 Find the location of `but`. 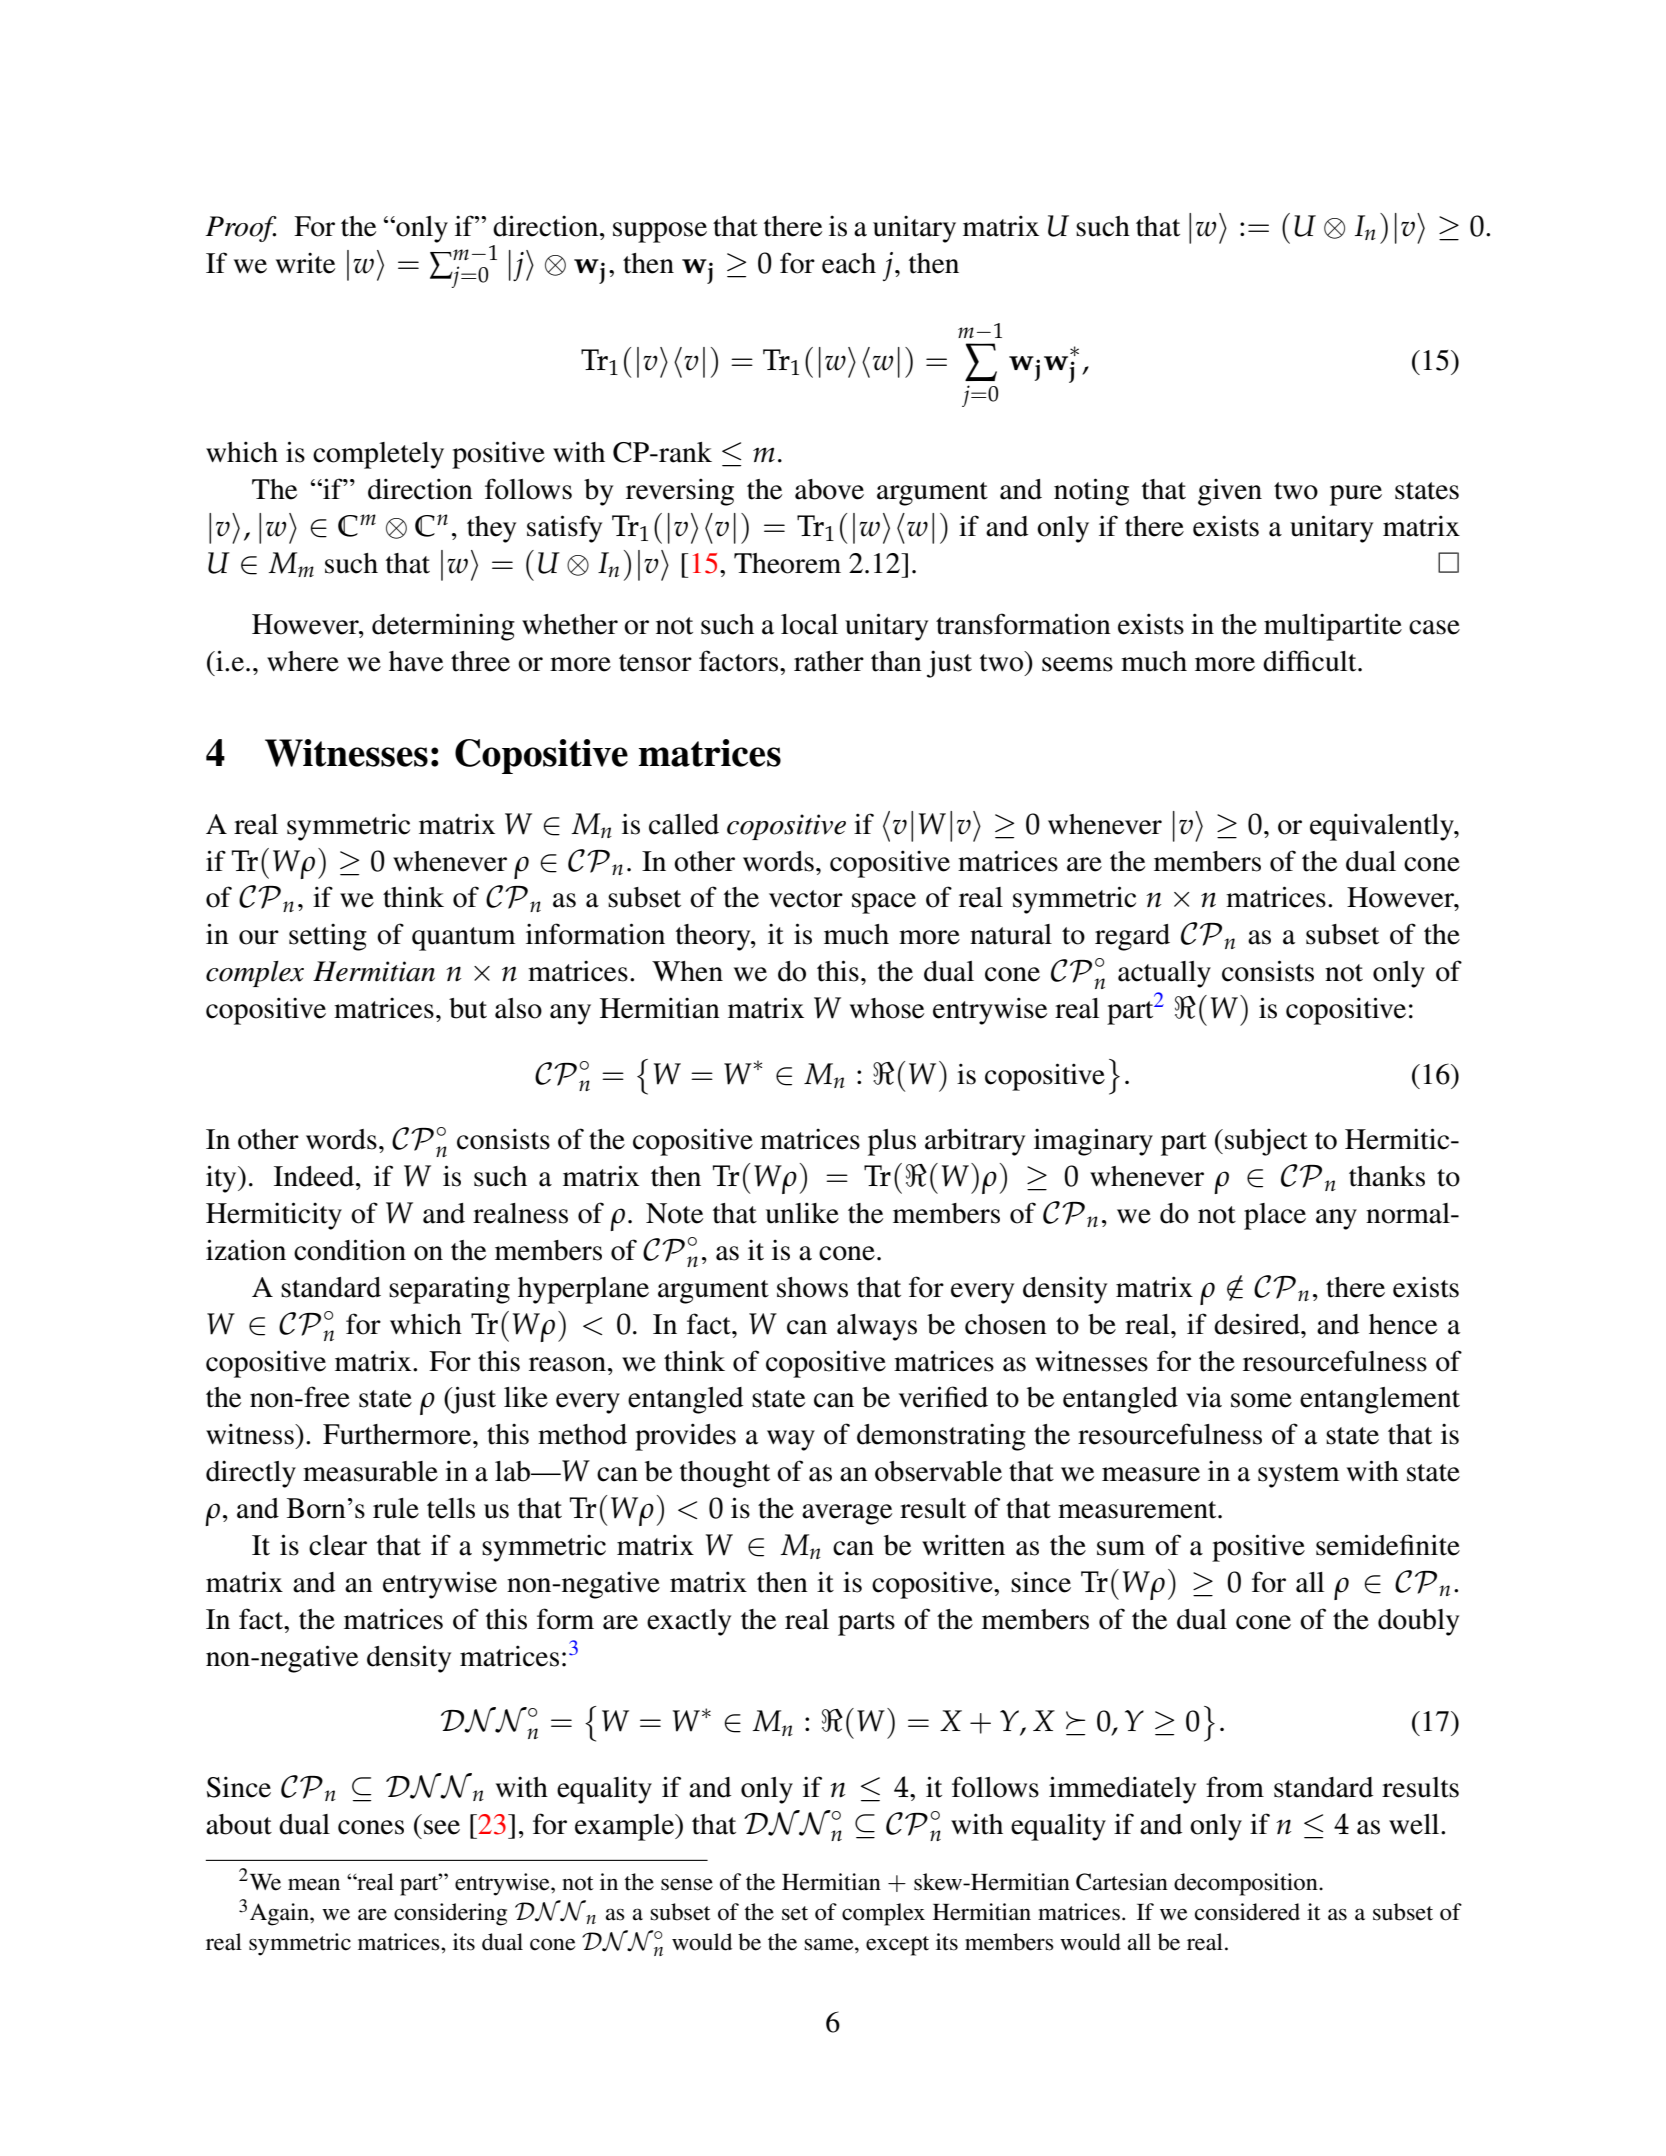

but is located at coordinates (468, 1008).
